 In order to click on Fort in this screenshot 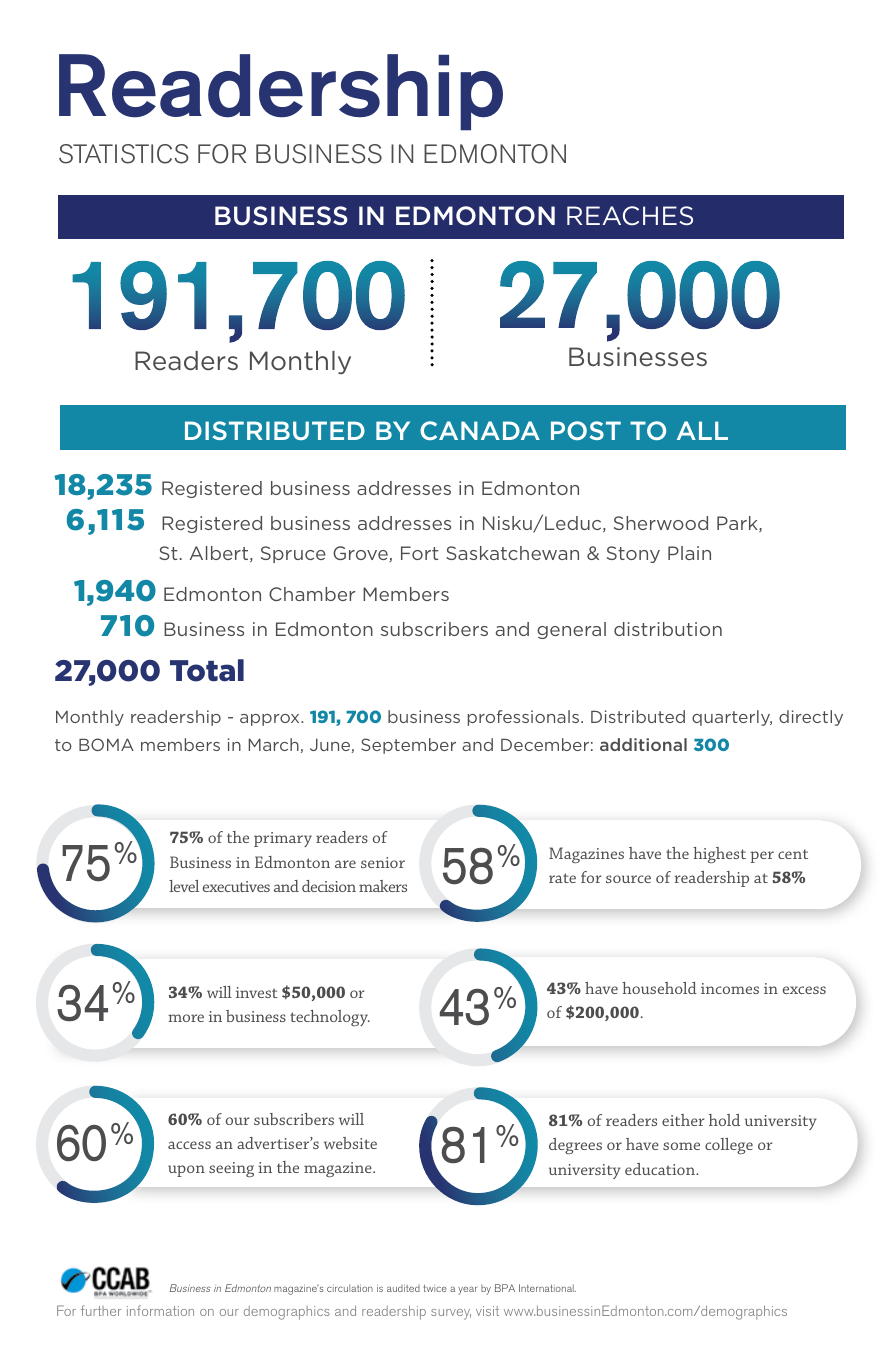, I will do `click(420, 553)`.
